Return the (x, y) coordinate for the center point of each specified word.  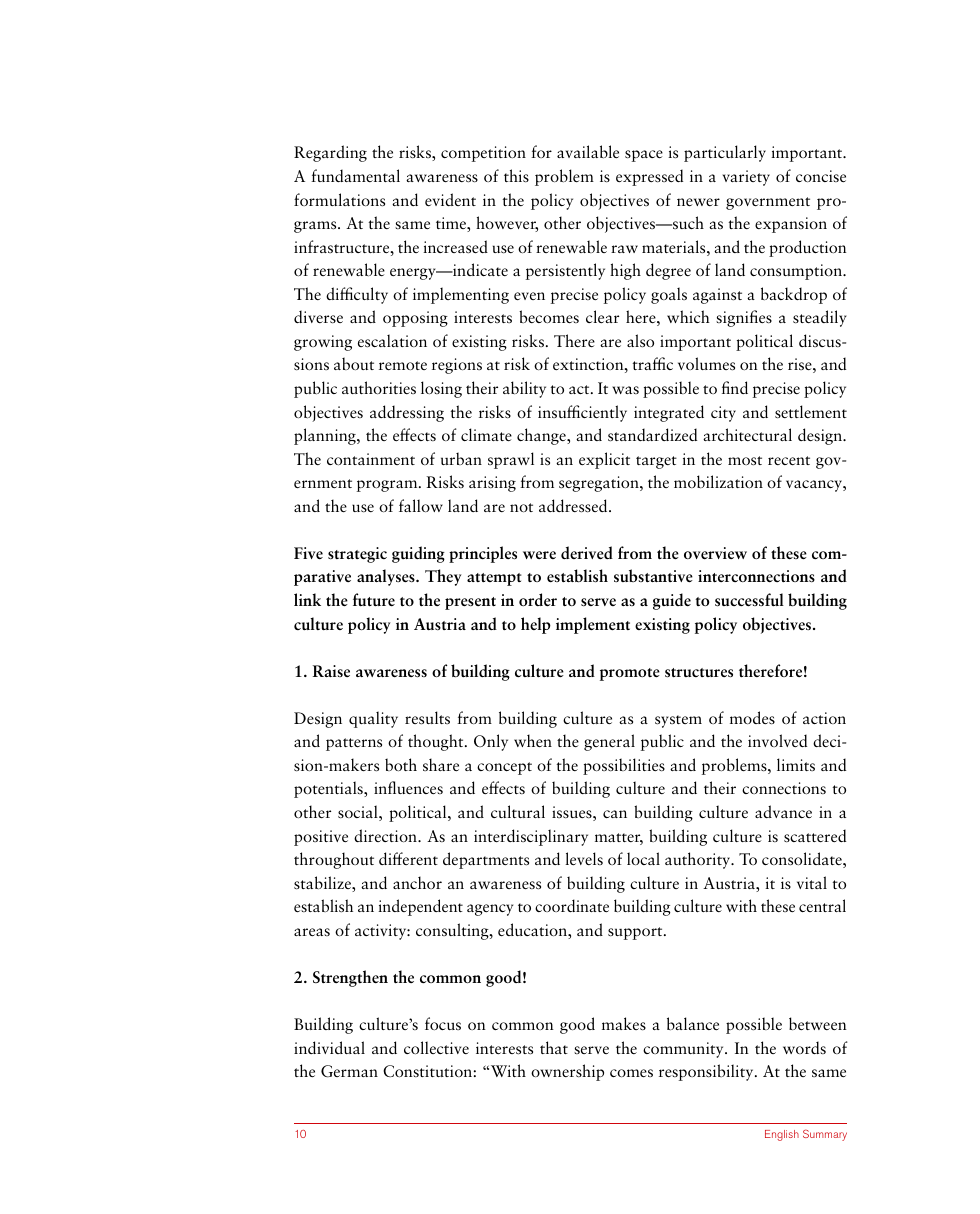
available (588, 151)
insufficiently (582, 413)
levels (584, 858)
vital (812, 882)
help (536, 625)
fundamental (355, 175)
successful (749, 600)
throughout (334, 860)
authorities (379, 387)
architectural (747, 434)
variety (746, 178)
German (349, 1071)
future (374, 599)
